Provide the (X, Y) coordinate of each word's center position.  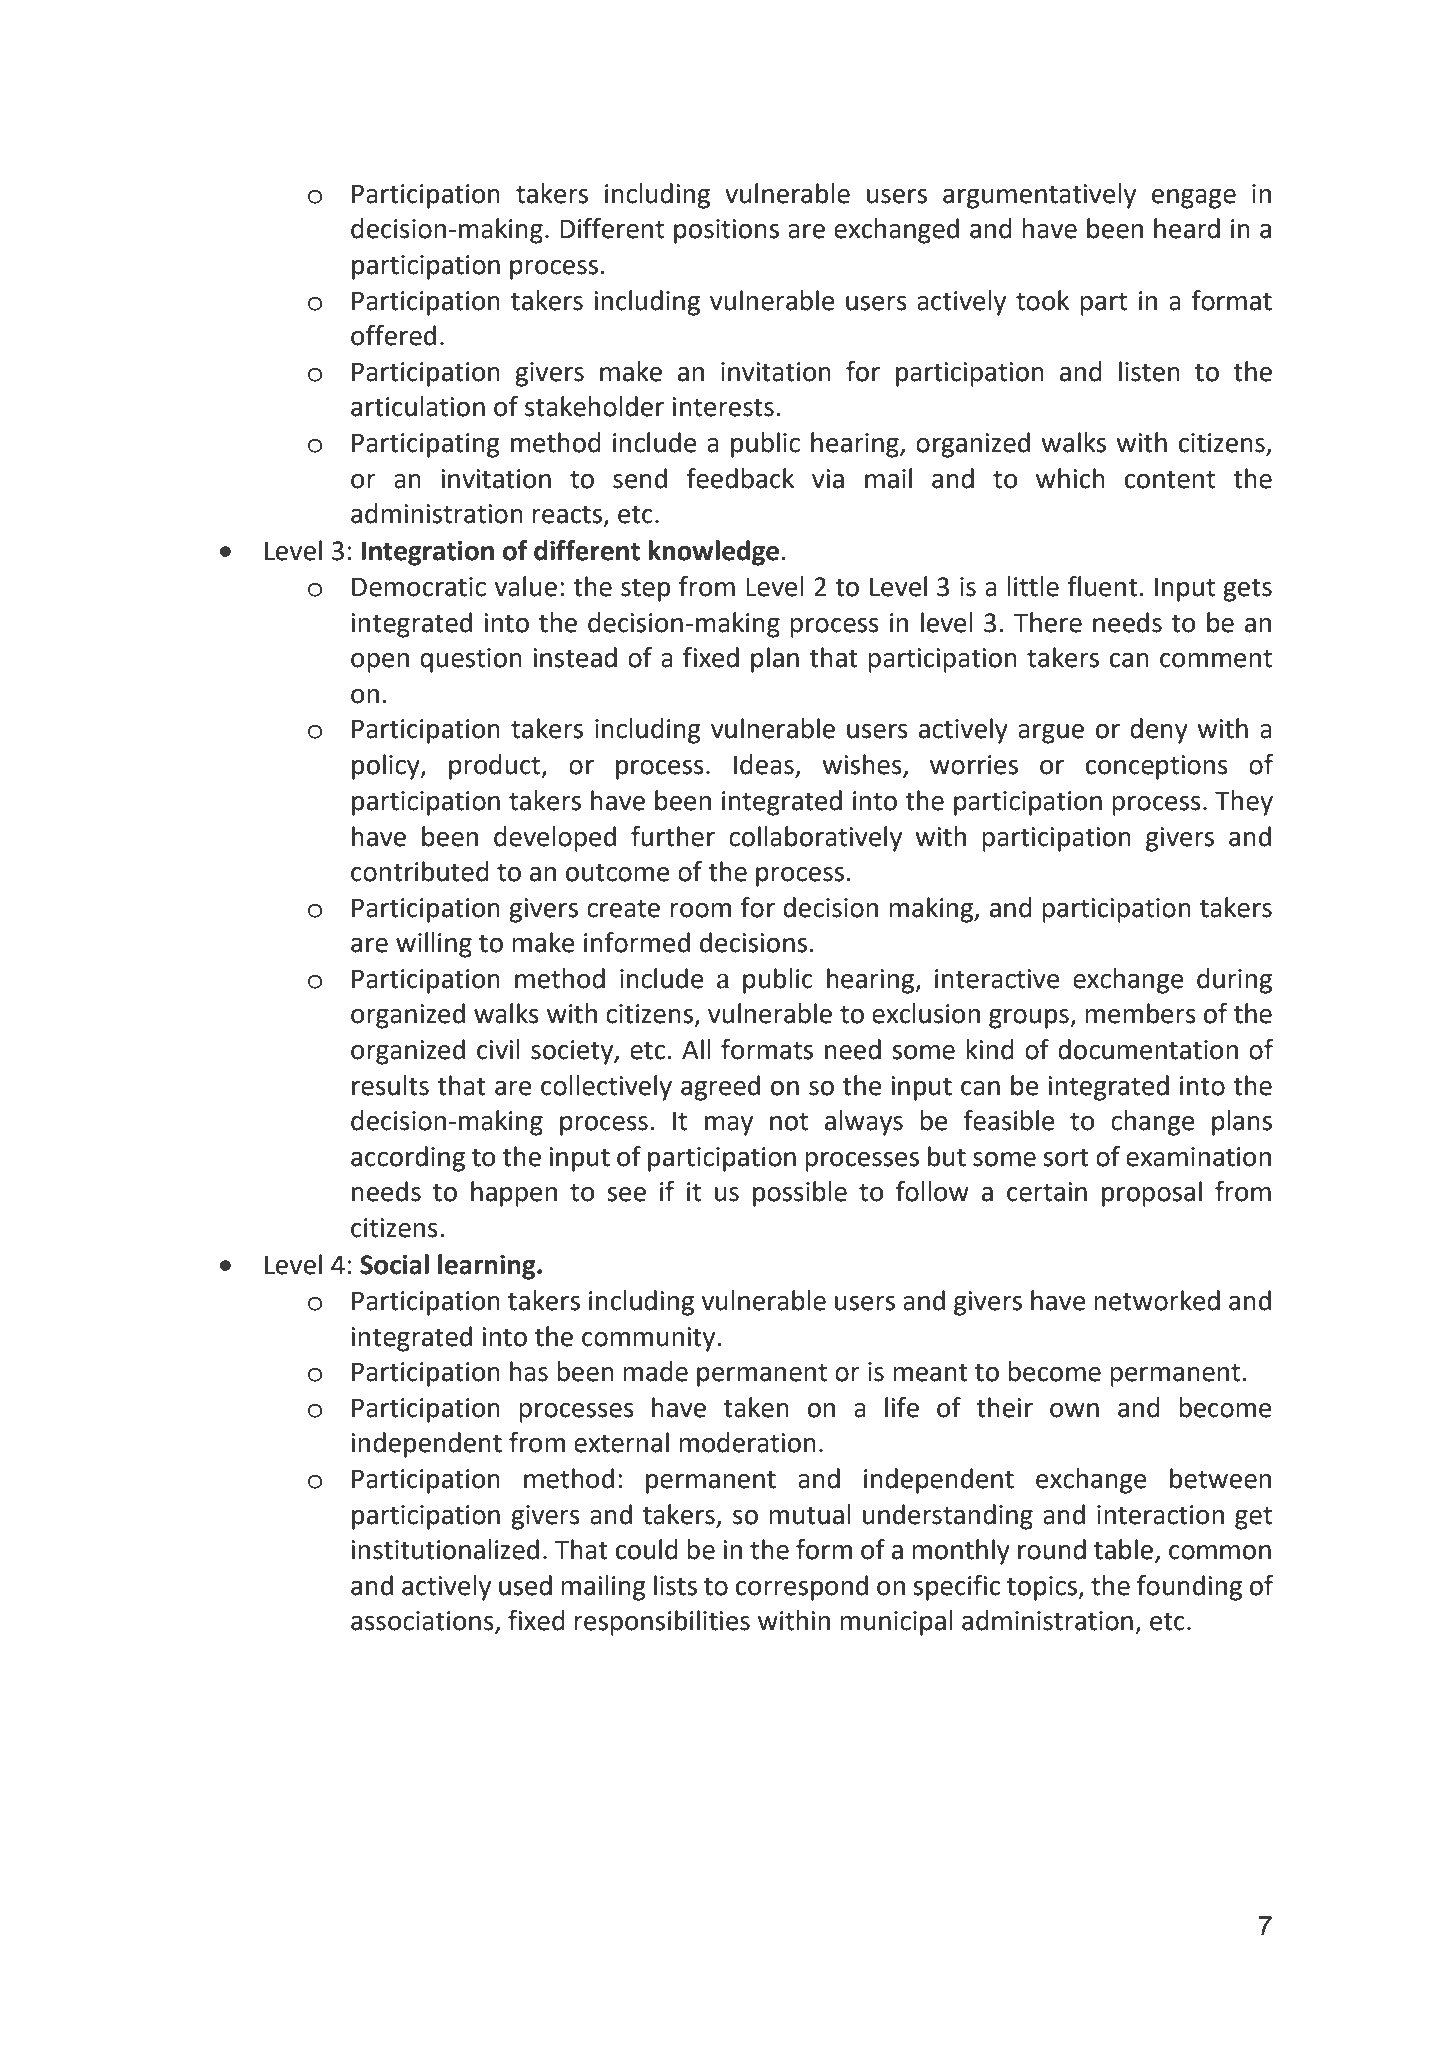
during (1234, 981)
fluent (1102, 586)
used (525, 1585)
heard (1187, 228)
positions (726, 231)
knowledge (713, 553)
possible (800, 1194)
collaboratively (815, 839)
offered (393, 335)
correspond (802, 1588)
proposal (1152, 1194)
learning (488, 1267)
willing (434, 945)
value (526, 586)
